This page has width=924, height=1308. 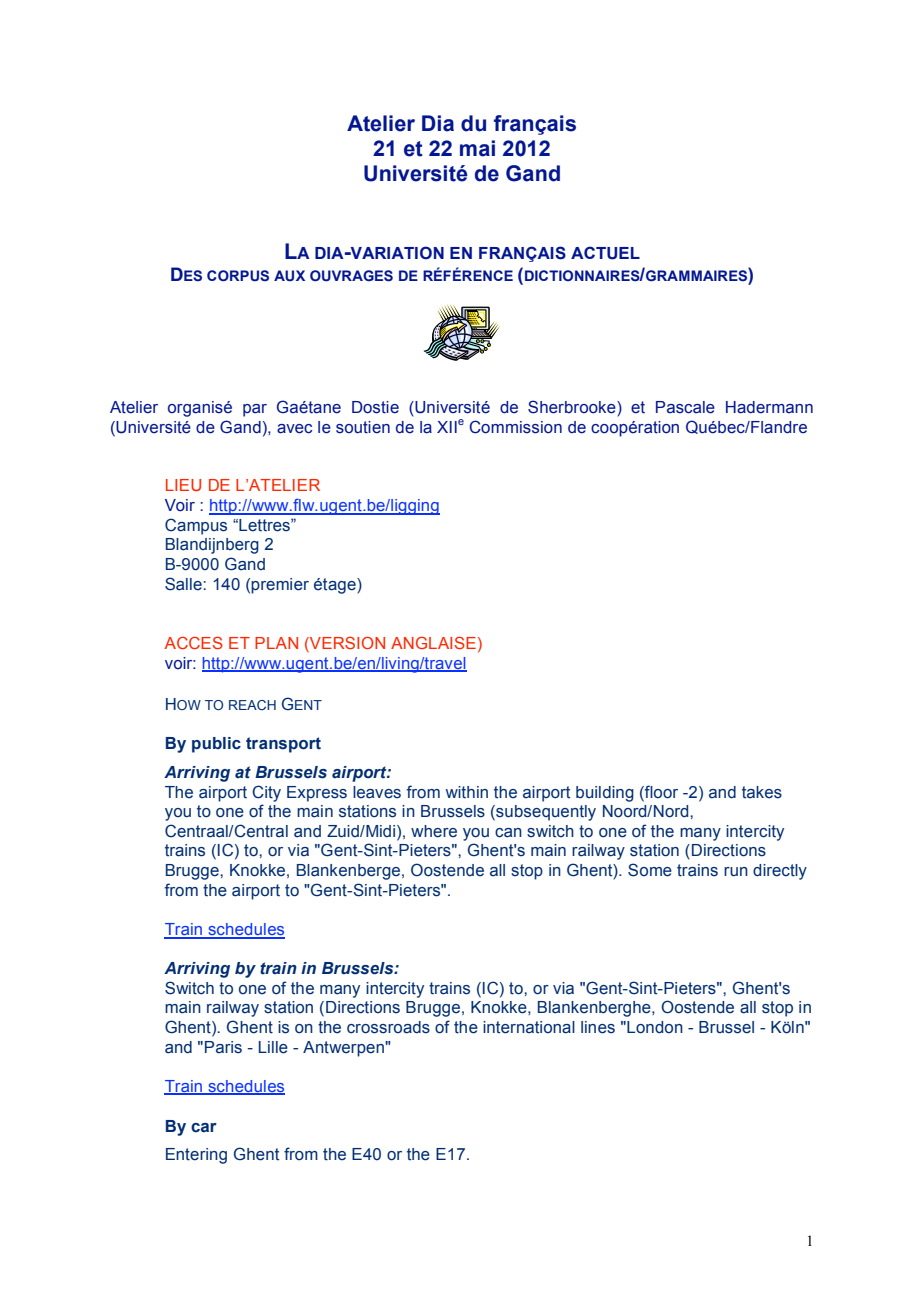 What do you see at coordinates (289, 275) in the page?
I see `AUX` at bounding box center [289, 275].
